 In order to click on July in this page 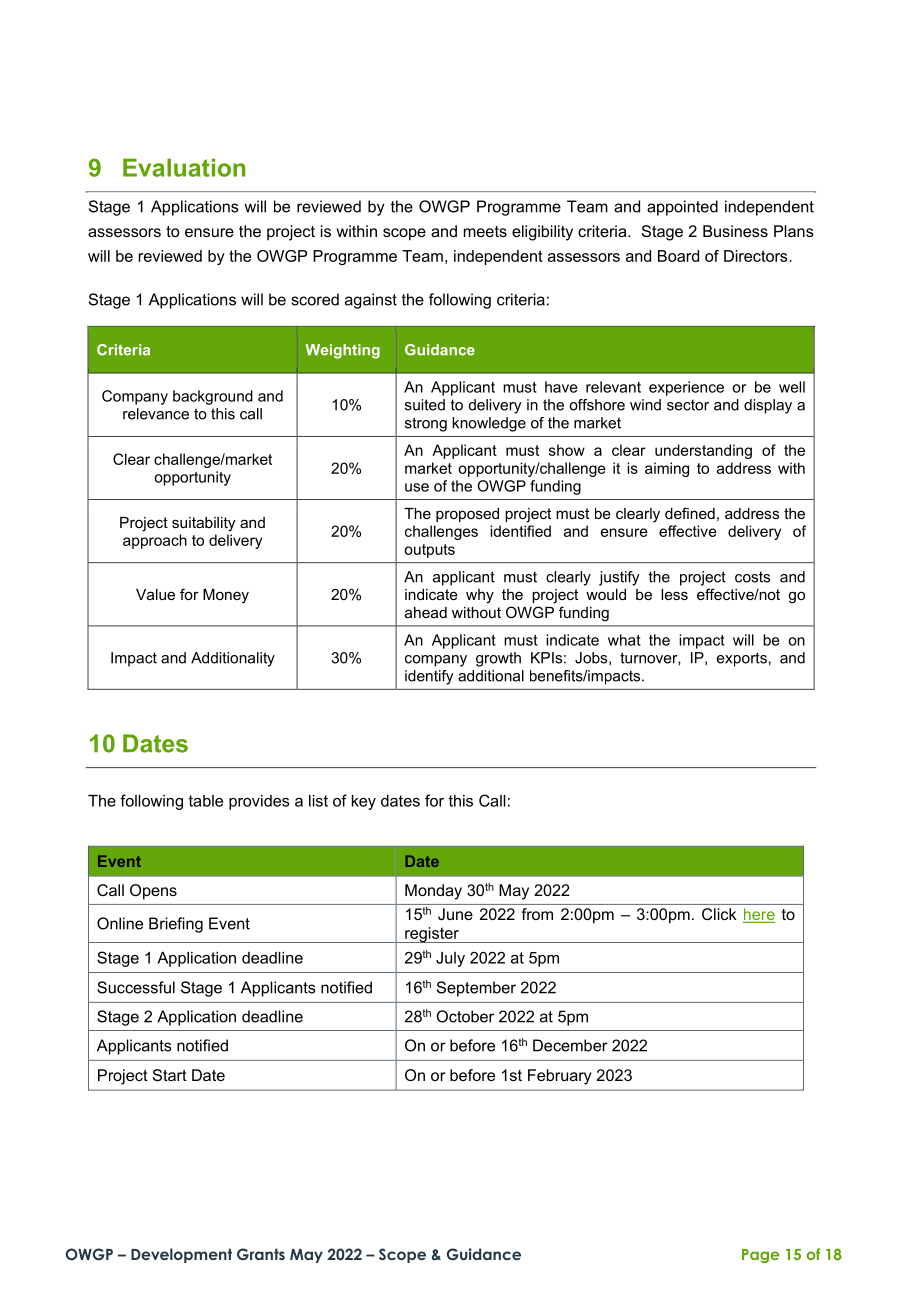, I will do `click(450, 959)`.
